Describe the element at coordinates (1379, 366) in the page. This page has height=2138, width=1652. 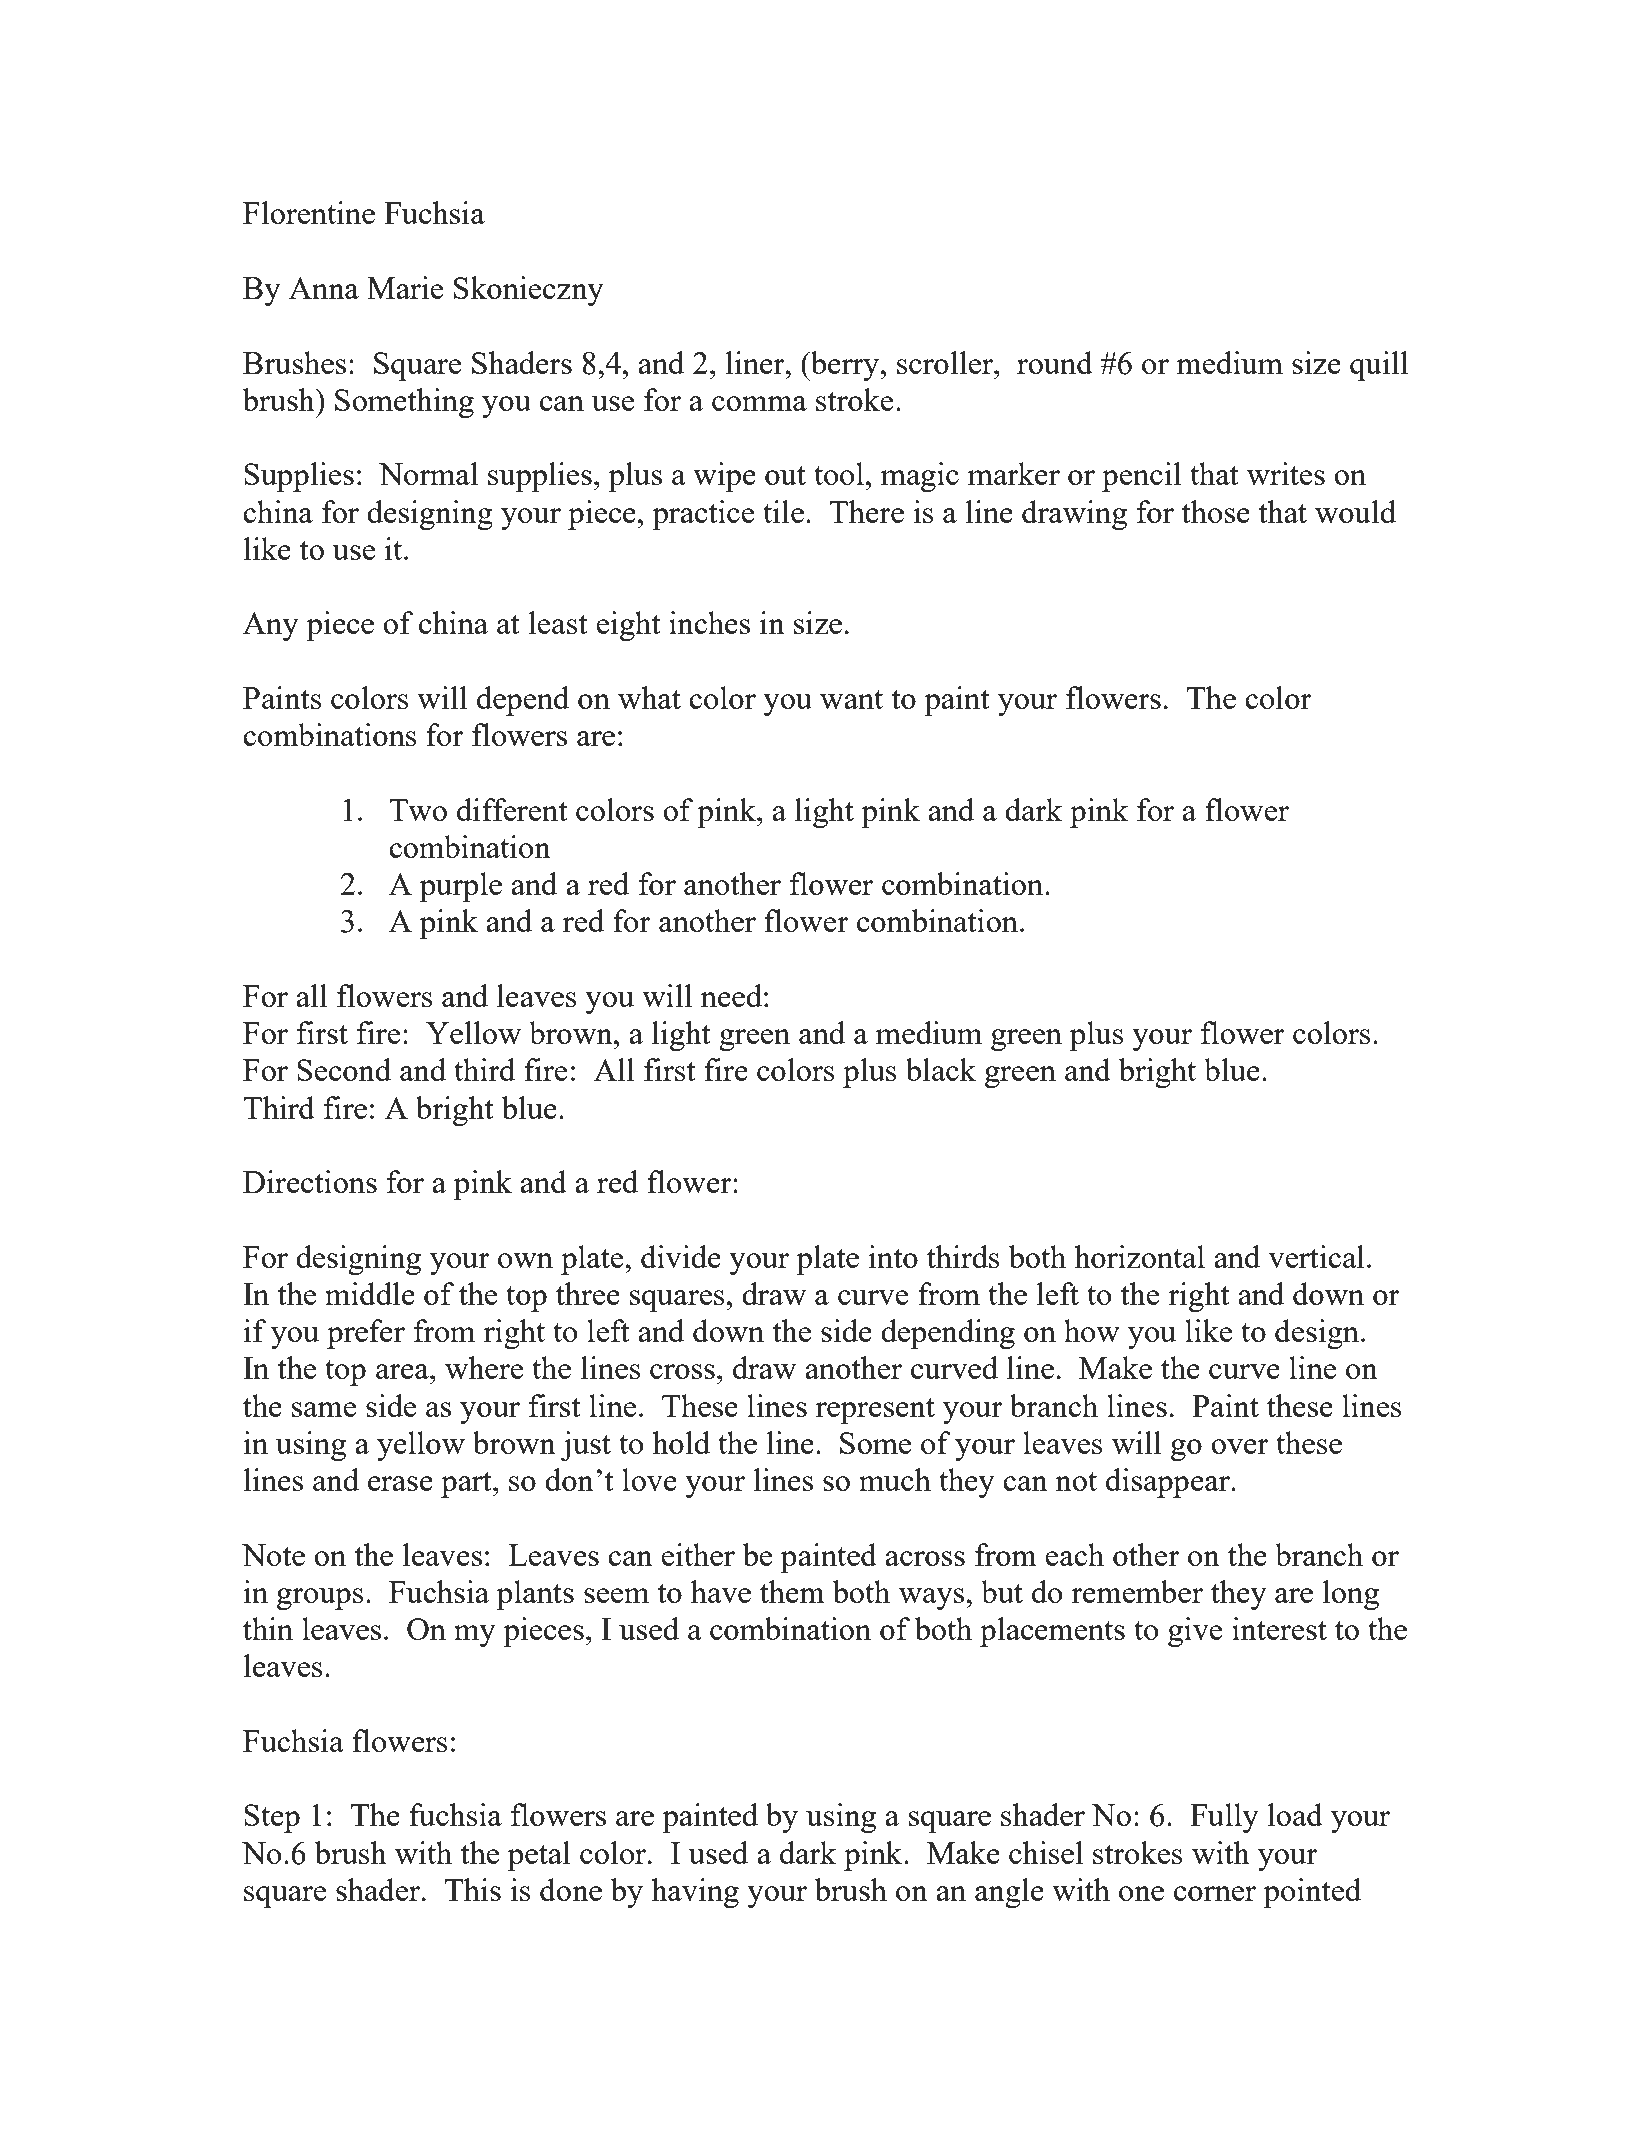
I see `quill` at that location.
